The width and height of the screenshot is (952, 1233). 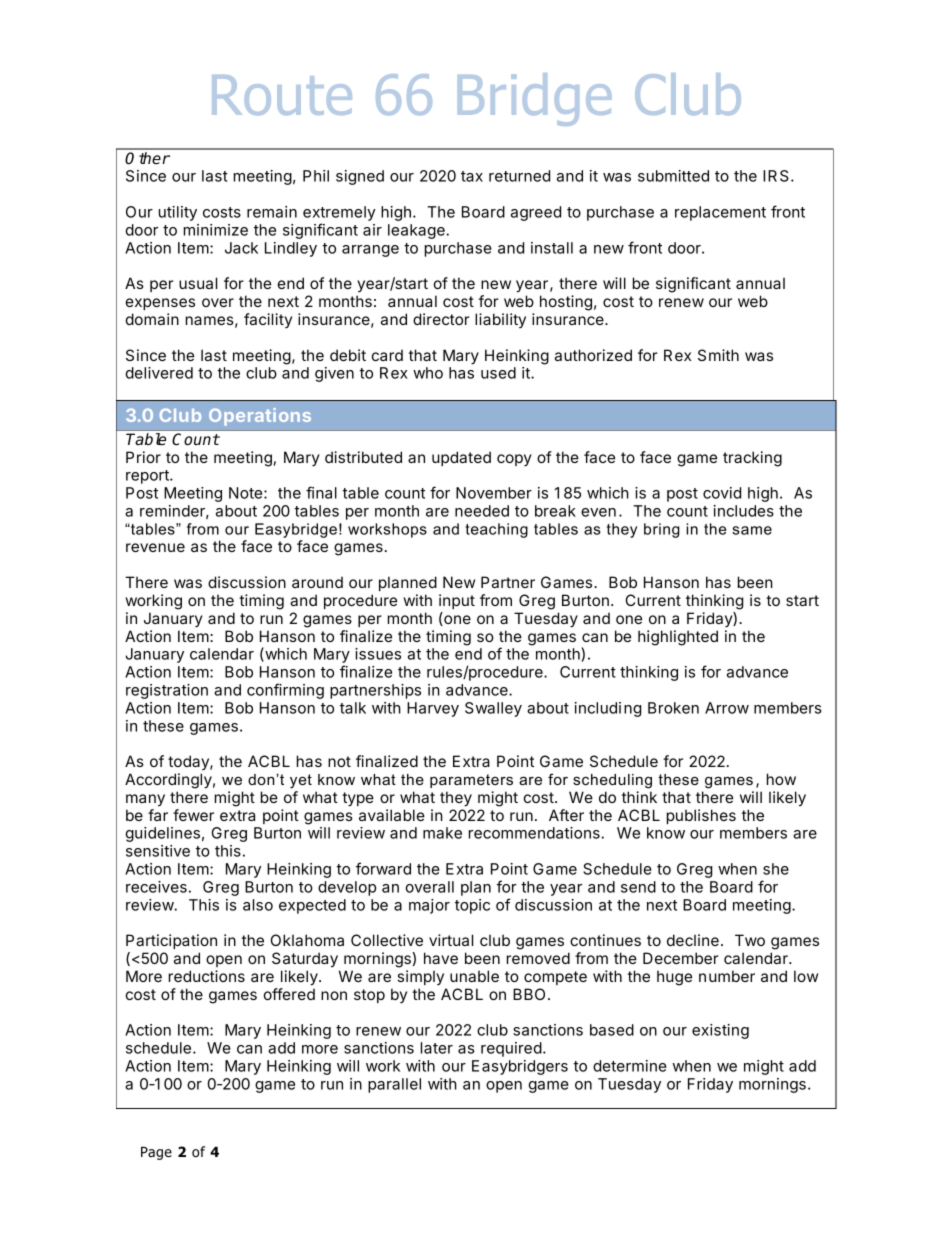 I want to click on input, so click(x=457, y=601).
